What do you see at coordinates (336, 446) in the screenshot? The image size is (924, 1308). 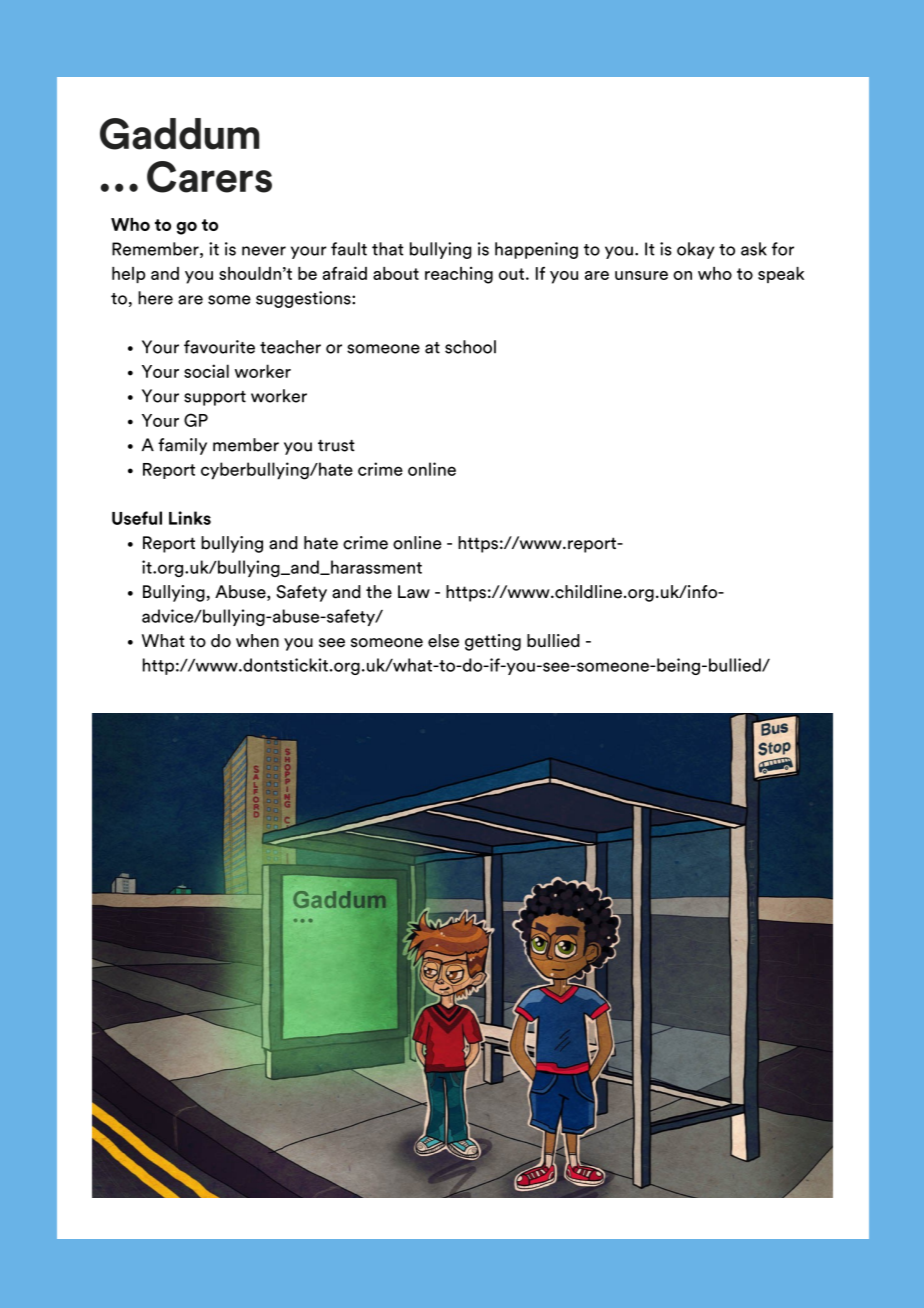 I see `trust` at bounding box center [336, 446].
